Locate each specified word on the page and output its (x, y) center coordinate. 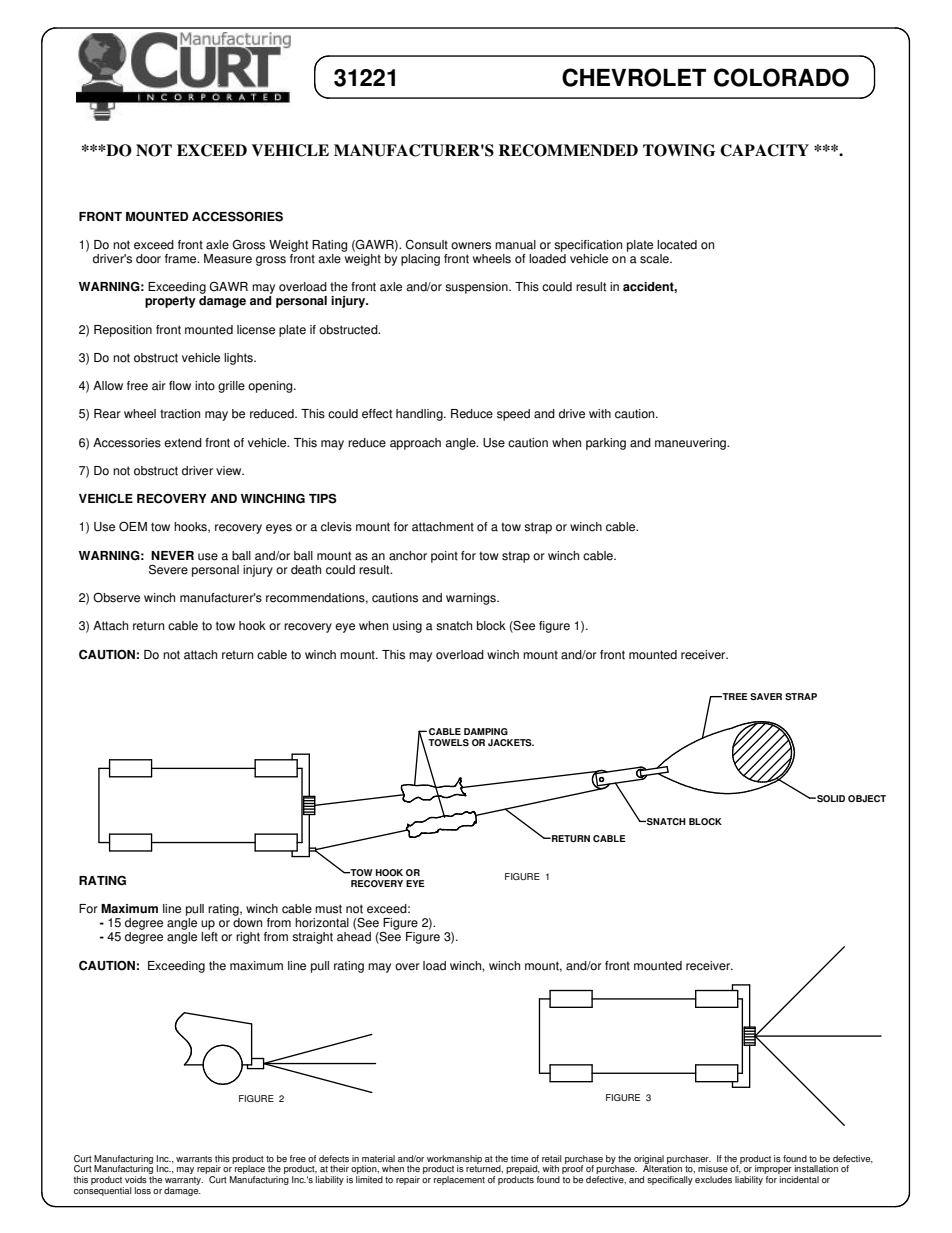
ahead (354, 937)
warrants (194, 1159)
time (519, 1158)
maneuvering (692, 444)
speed (513, 415)
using (407, 627)
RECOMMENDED (568, 150)
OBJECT (867, 798)
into (205, 386)
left (209, 937)
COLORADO (781, 77)
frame (182, 259)
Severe (168, 569)
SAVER (766, 697)
